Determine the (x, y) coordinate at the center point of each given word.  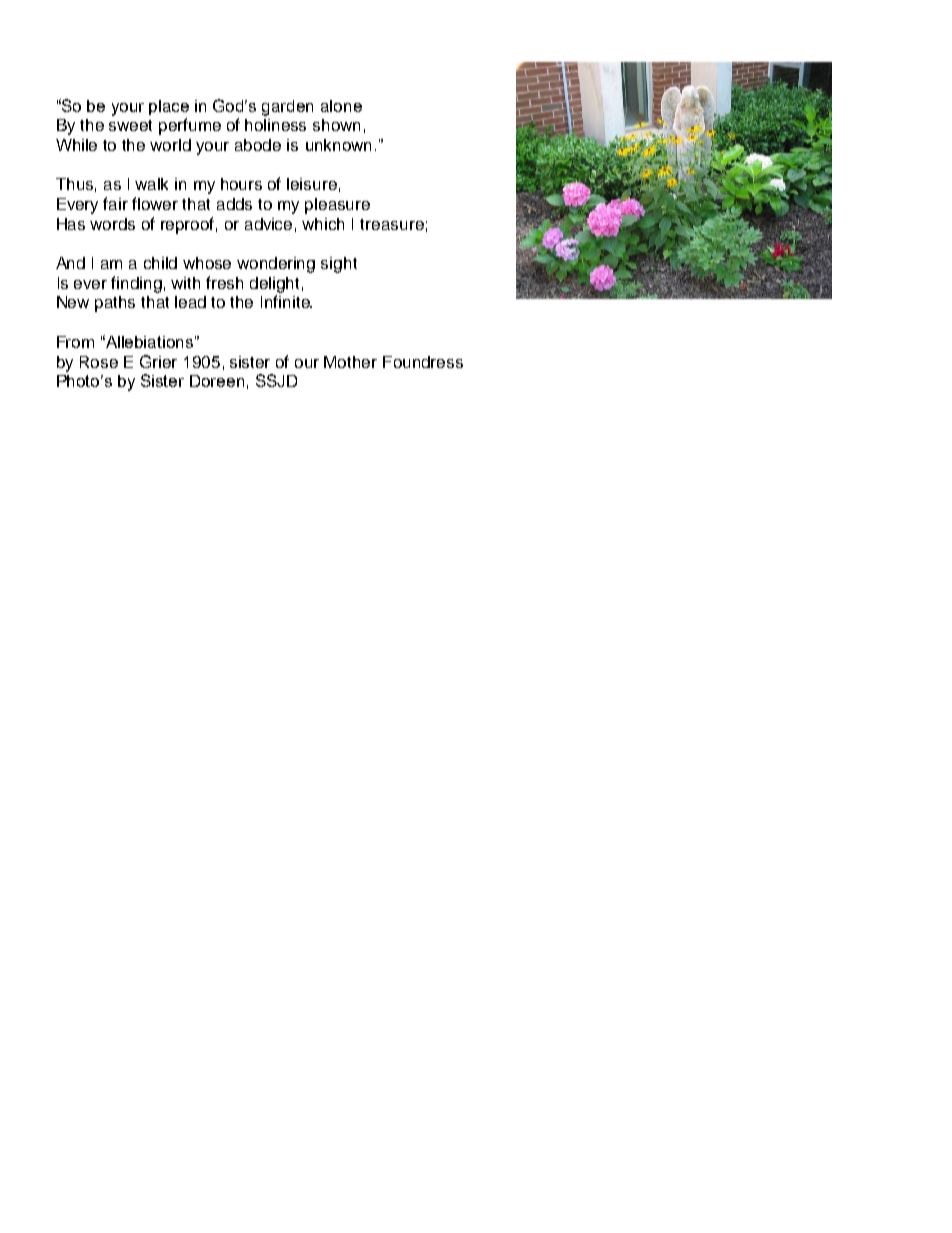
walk (151, 184)
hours (241, 184)
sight (339, 265)
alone (341, 106)
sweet (130, 125)
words (112, 224)
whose (207, 263)
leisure (312, 184)
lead (190, 302)
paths (115, 304)
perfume (190, 126)
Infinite (286, 301)
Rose (99, 362)
